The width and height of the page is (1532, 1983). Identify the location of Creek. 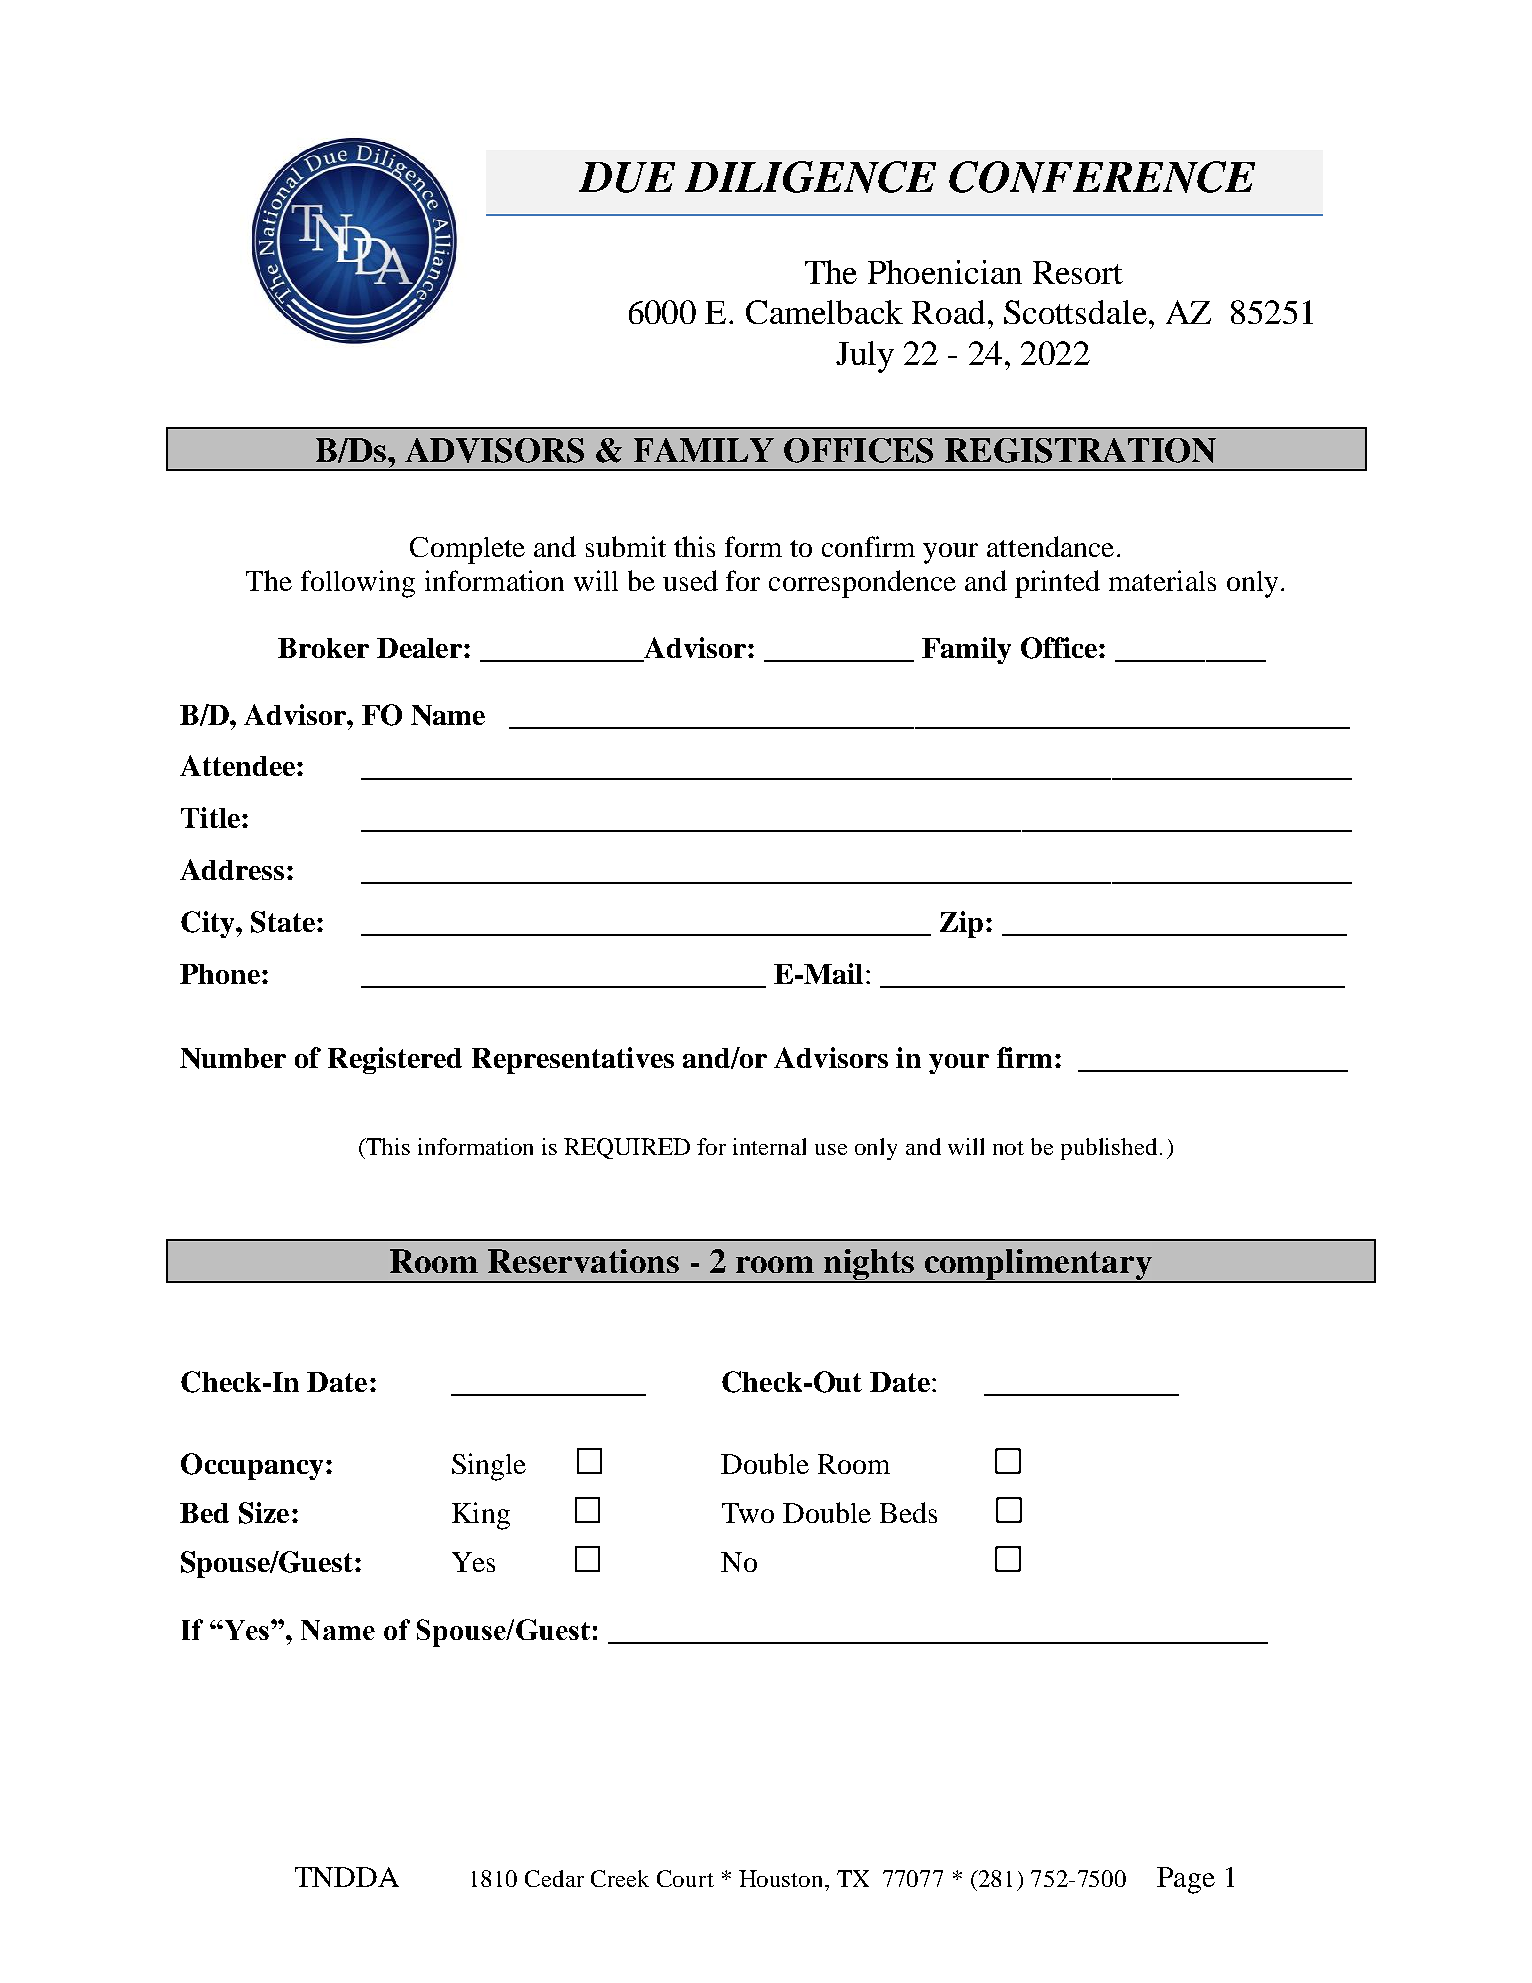
(620, 1878).
